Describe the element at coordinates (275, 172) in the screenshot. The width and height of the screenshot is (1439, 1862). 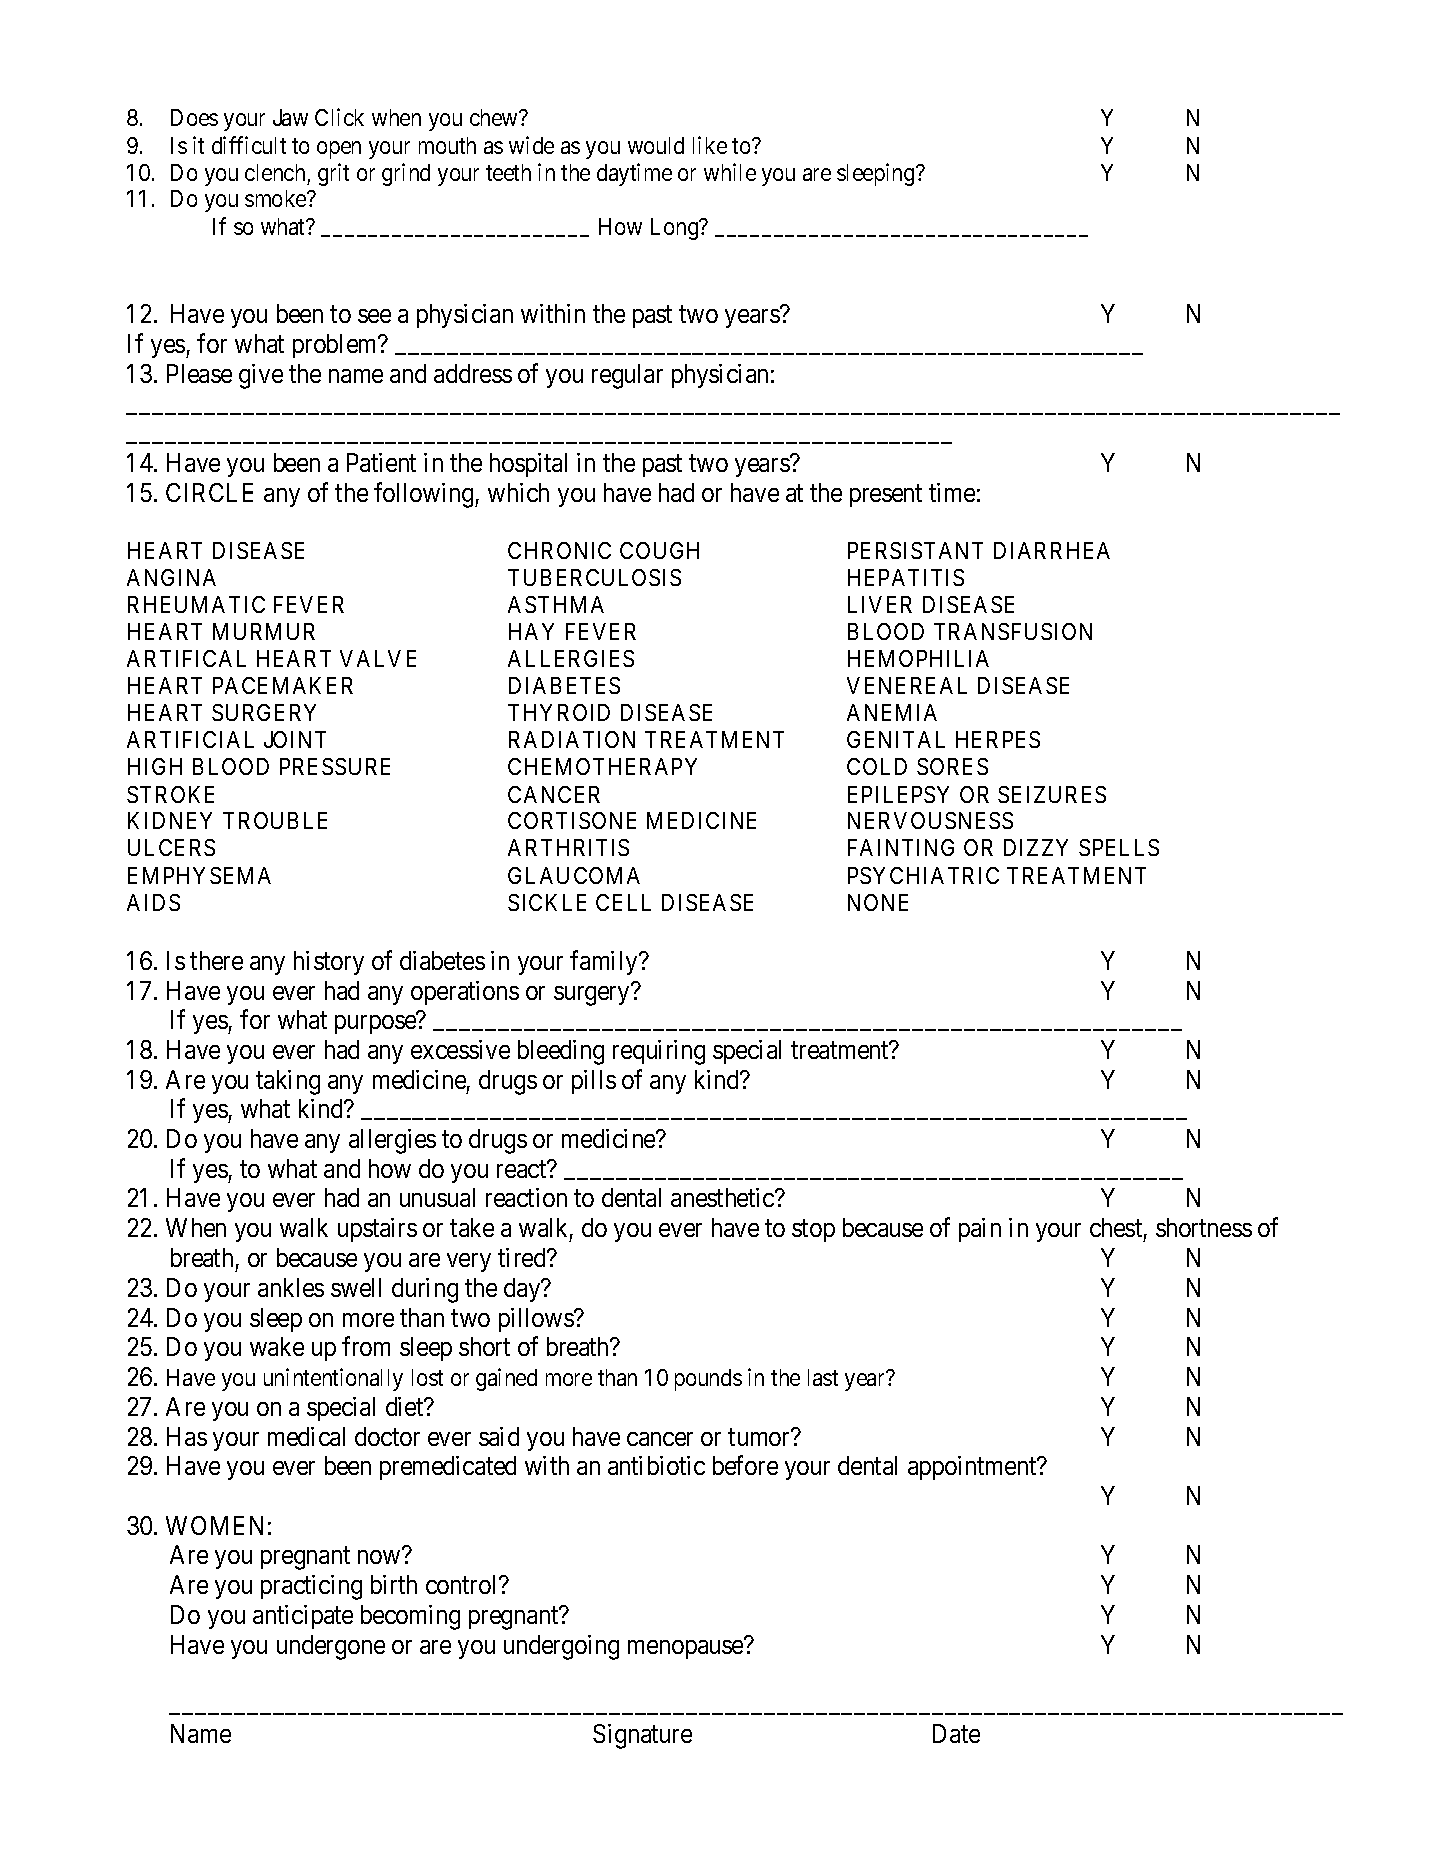
I see `clench` at that location.
